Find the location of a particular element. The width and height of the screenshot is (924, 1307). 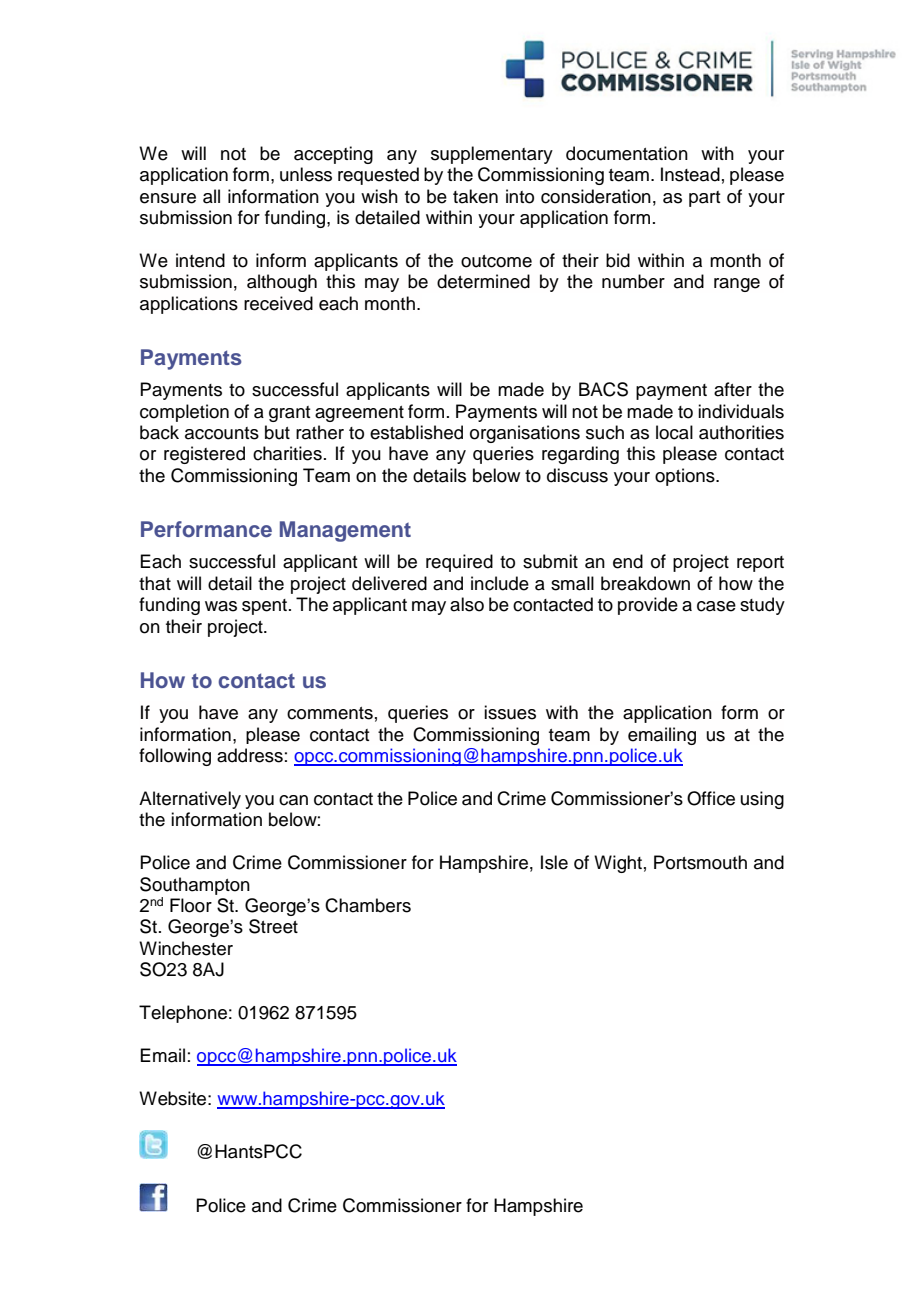

issues is located at coordinates (510, 712).
